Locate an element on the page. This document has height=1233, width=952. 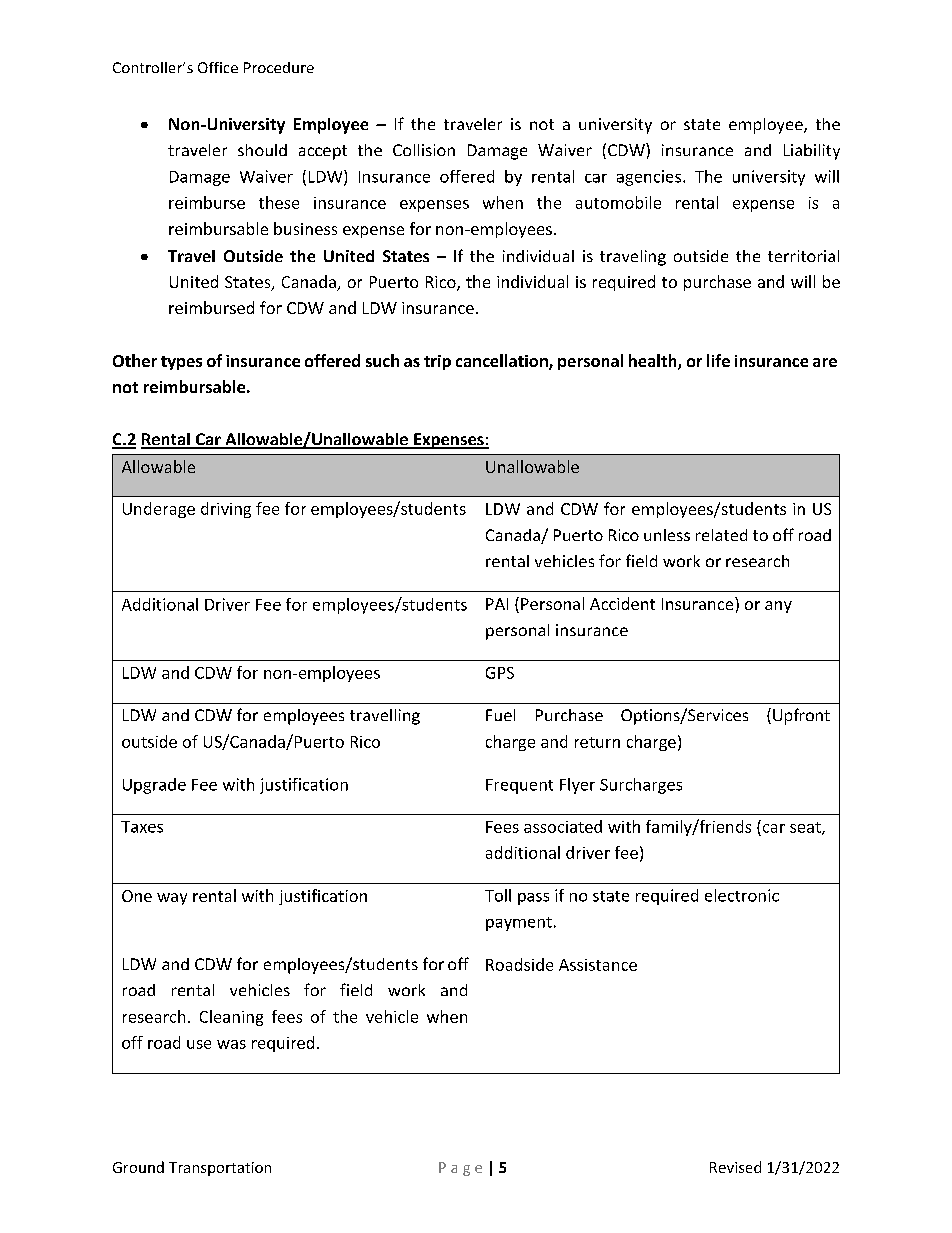
Office is located at coordinates (218, 67).
